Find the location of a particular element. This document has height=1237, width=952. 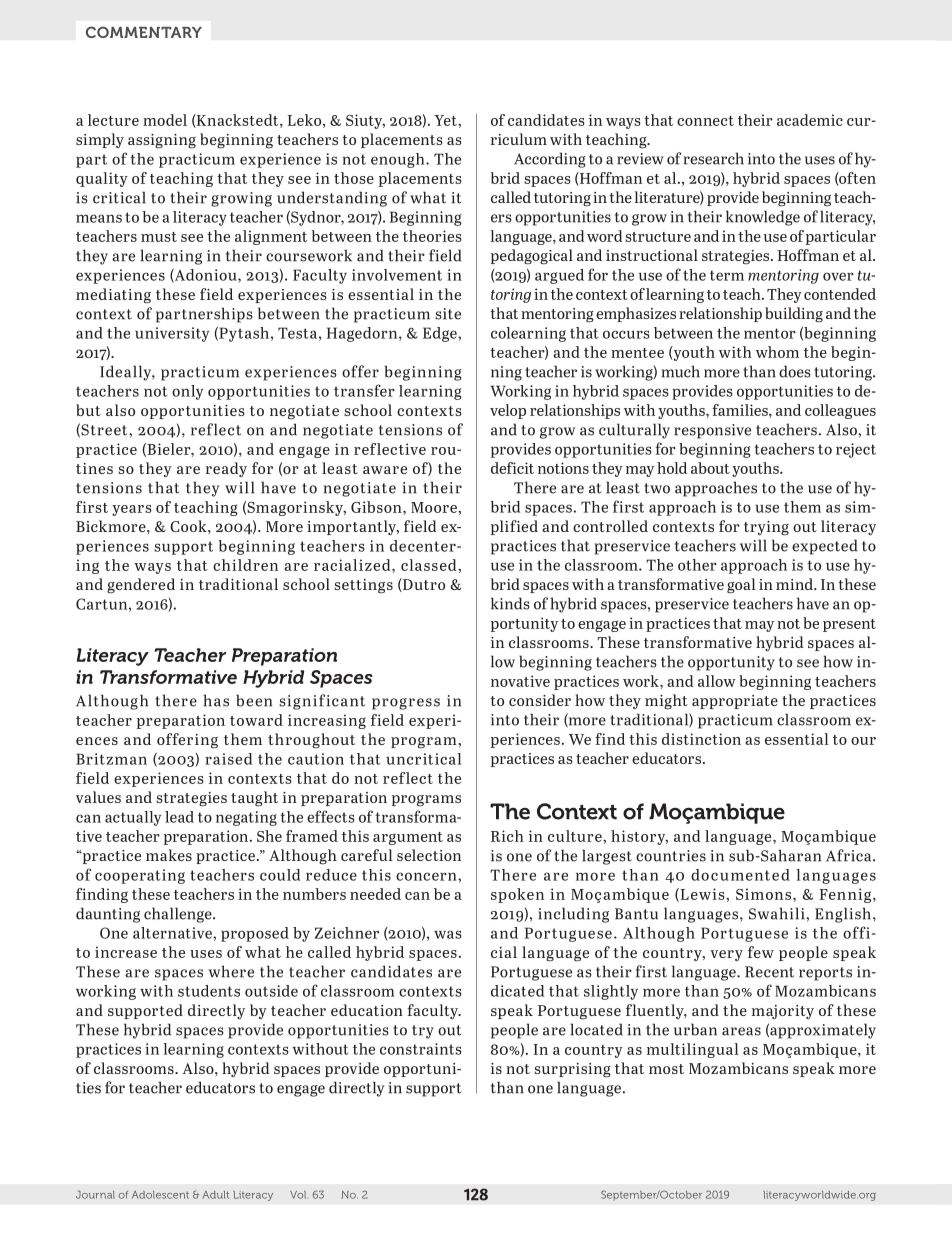

Adolescent is located at coordinates (160, 1195).
